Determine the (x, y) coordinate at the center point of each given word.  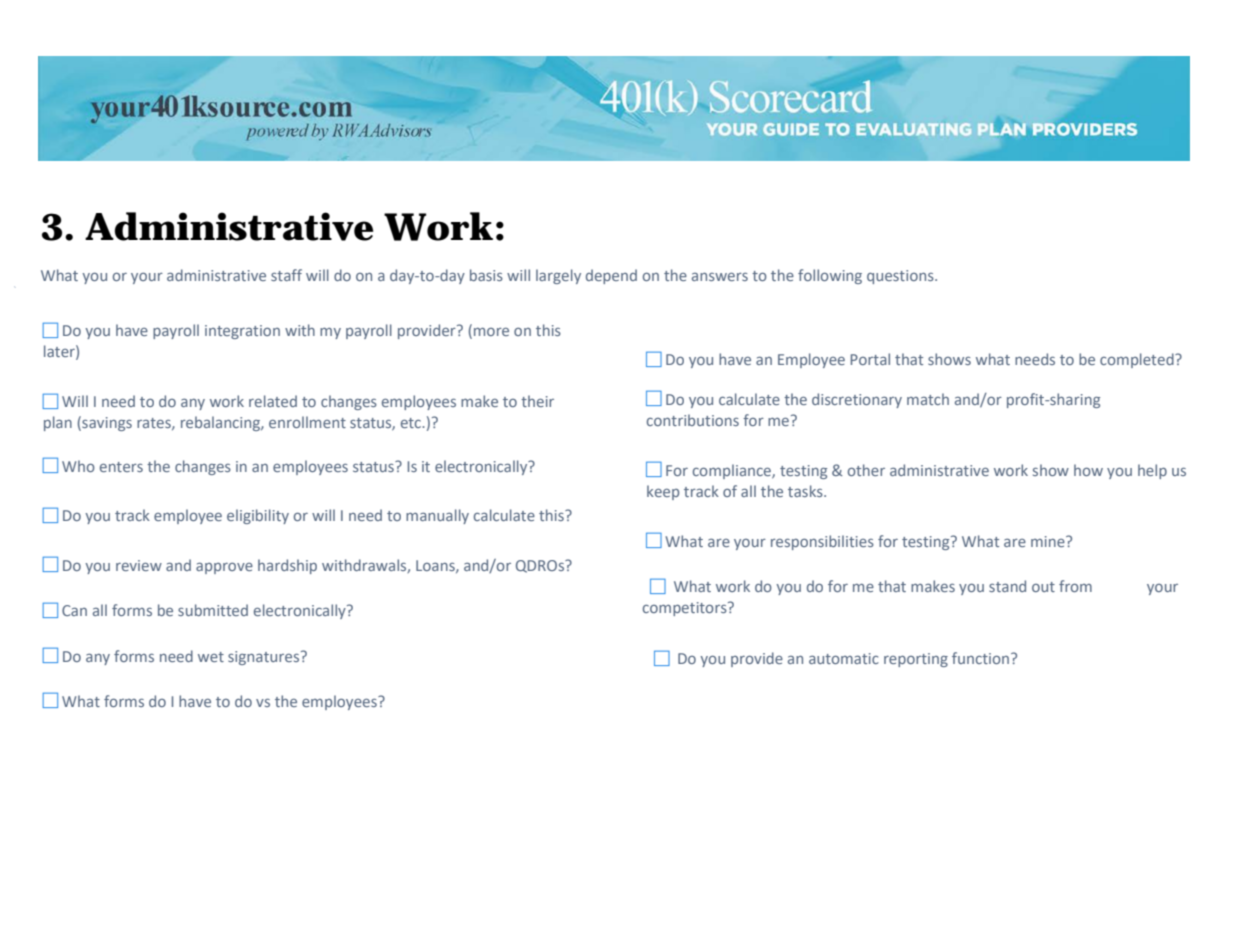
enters (121, 467)
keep (663, 492)
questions (901, 277)
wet (211, 657)
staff (286, 275)
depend (611, 276)
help (1152, 471)
